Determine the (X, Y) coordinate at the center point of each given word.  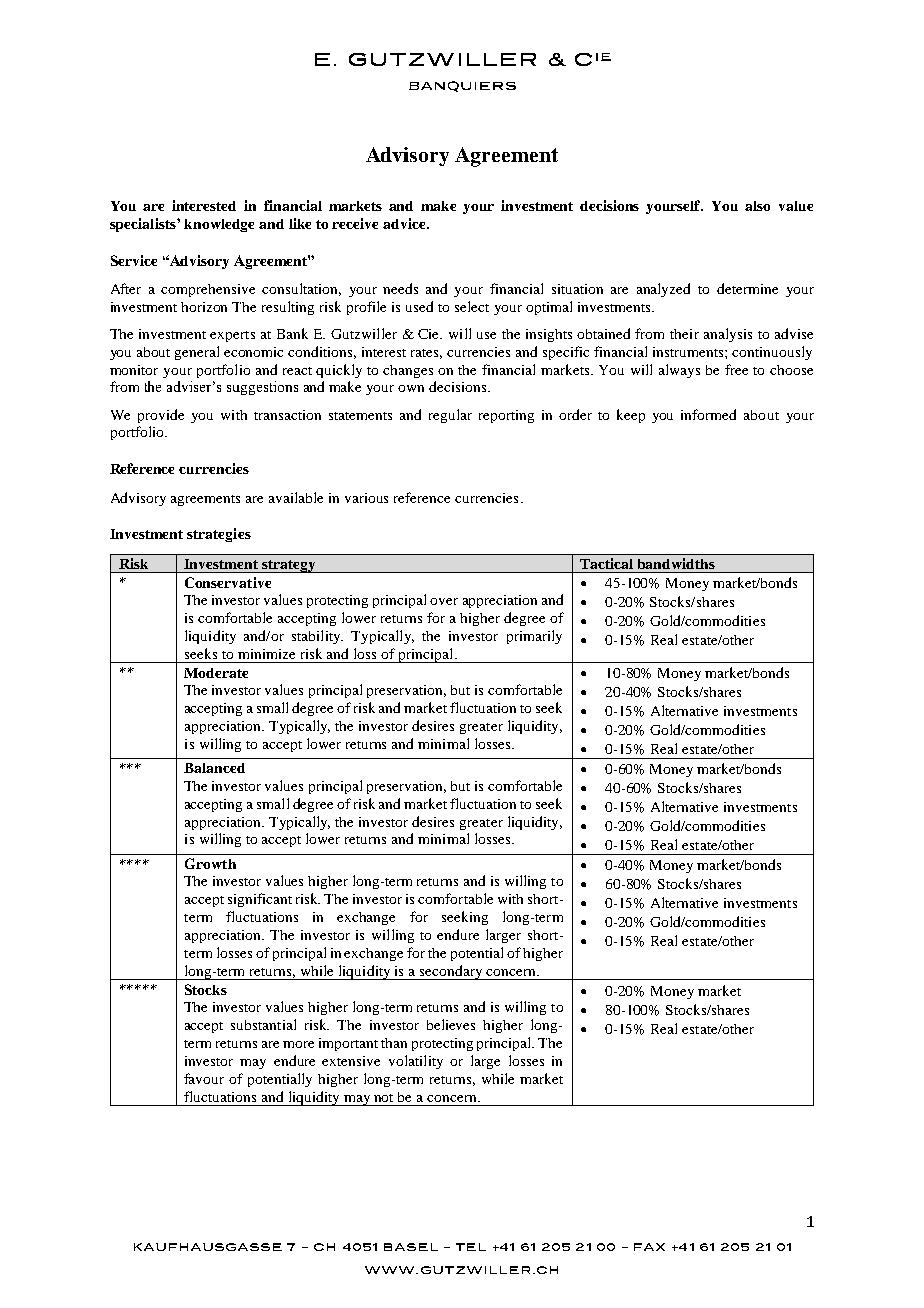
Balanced (214, 768)
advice (405, 223)
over (444, 601)
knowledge (219, 225)
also (757, 206)
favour (204, 1078)
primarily (534, 637)
